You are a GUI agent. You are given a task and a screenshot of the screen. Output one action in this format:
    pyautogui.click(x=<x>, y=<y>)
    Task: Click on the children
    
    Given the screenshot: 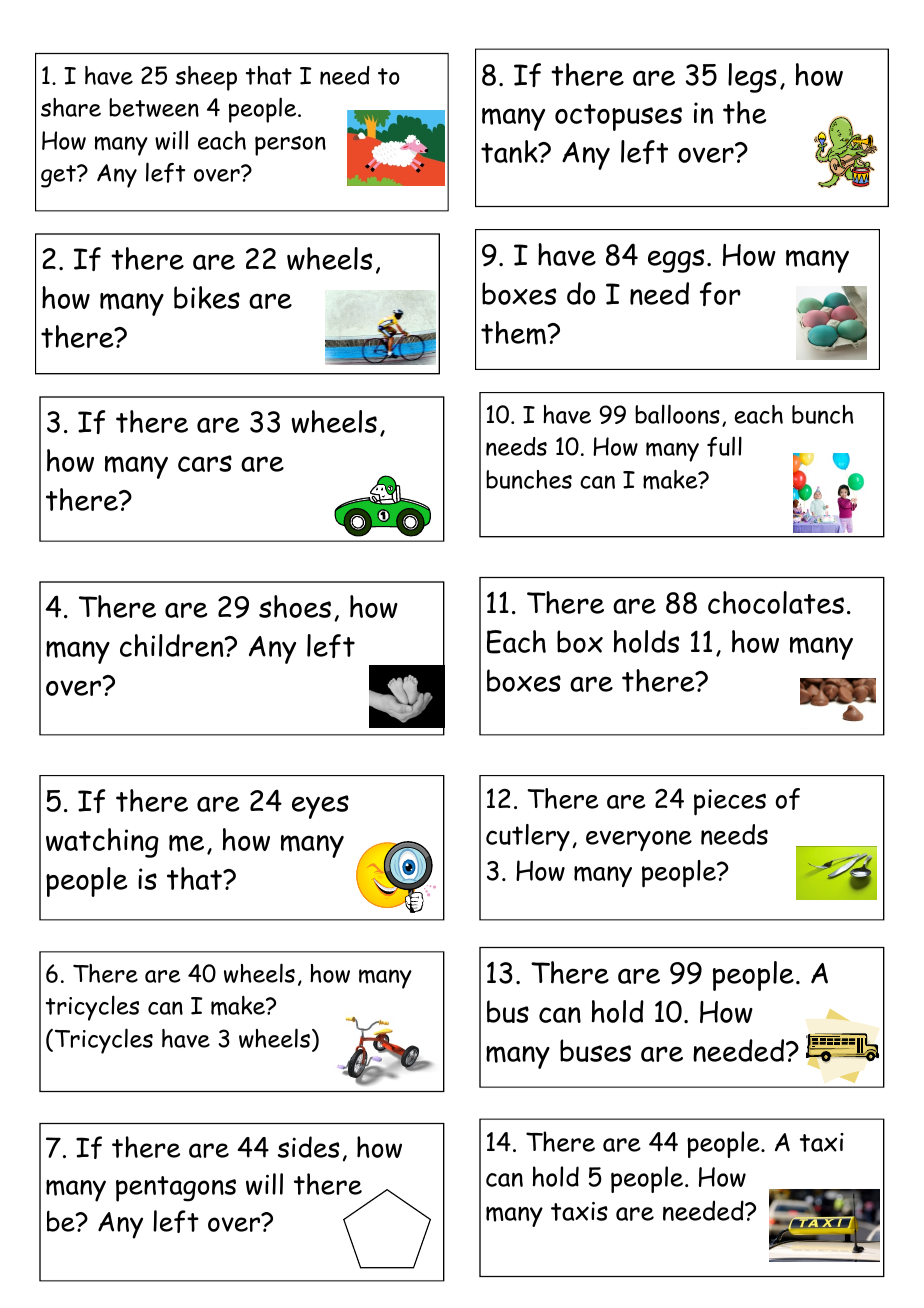 What is the action you would take?
    pyautogui.click(x=173, y=645)
